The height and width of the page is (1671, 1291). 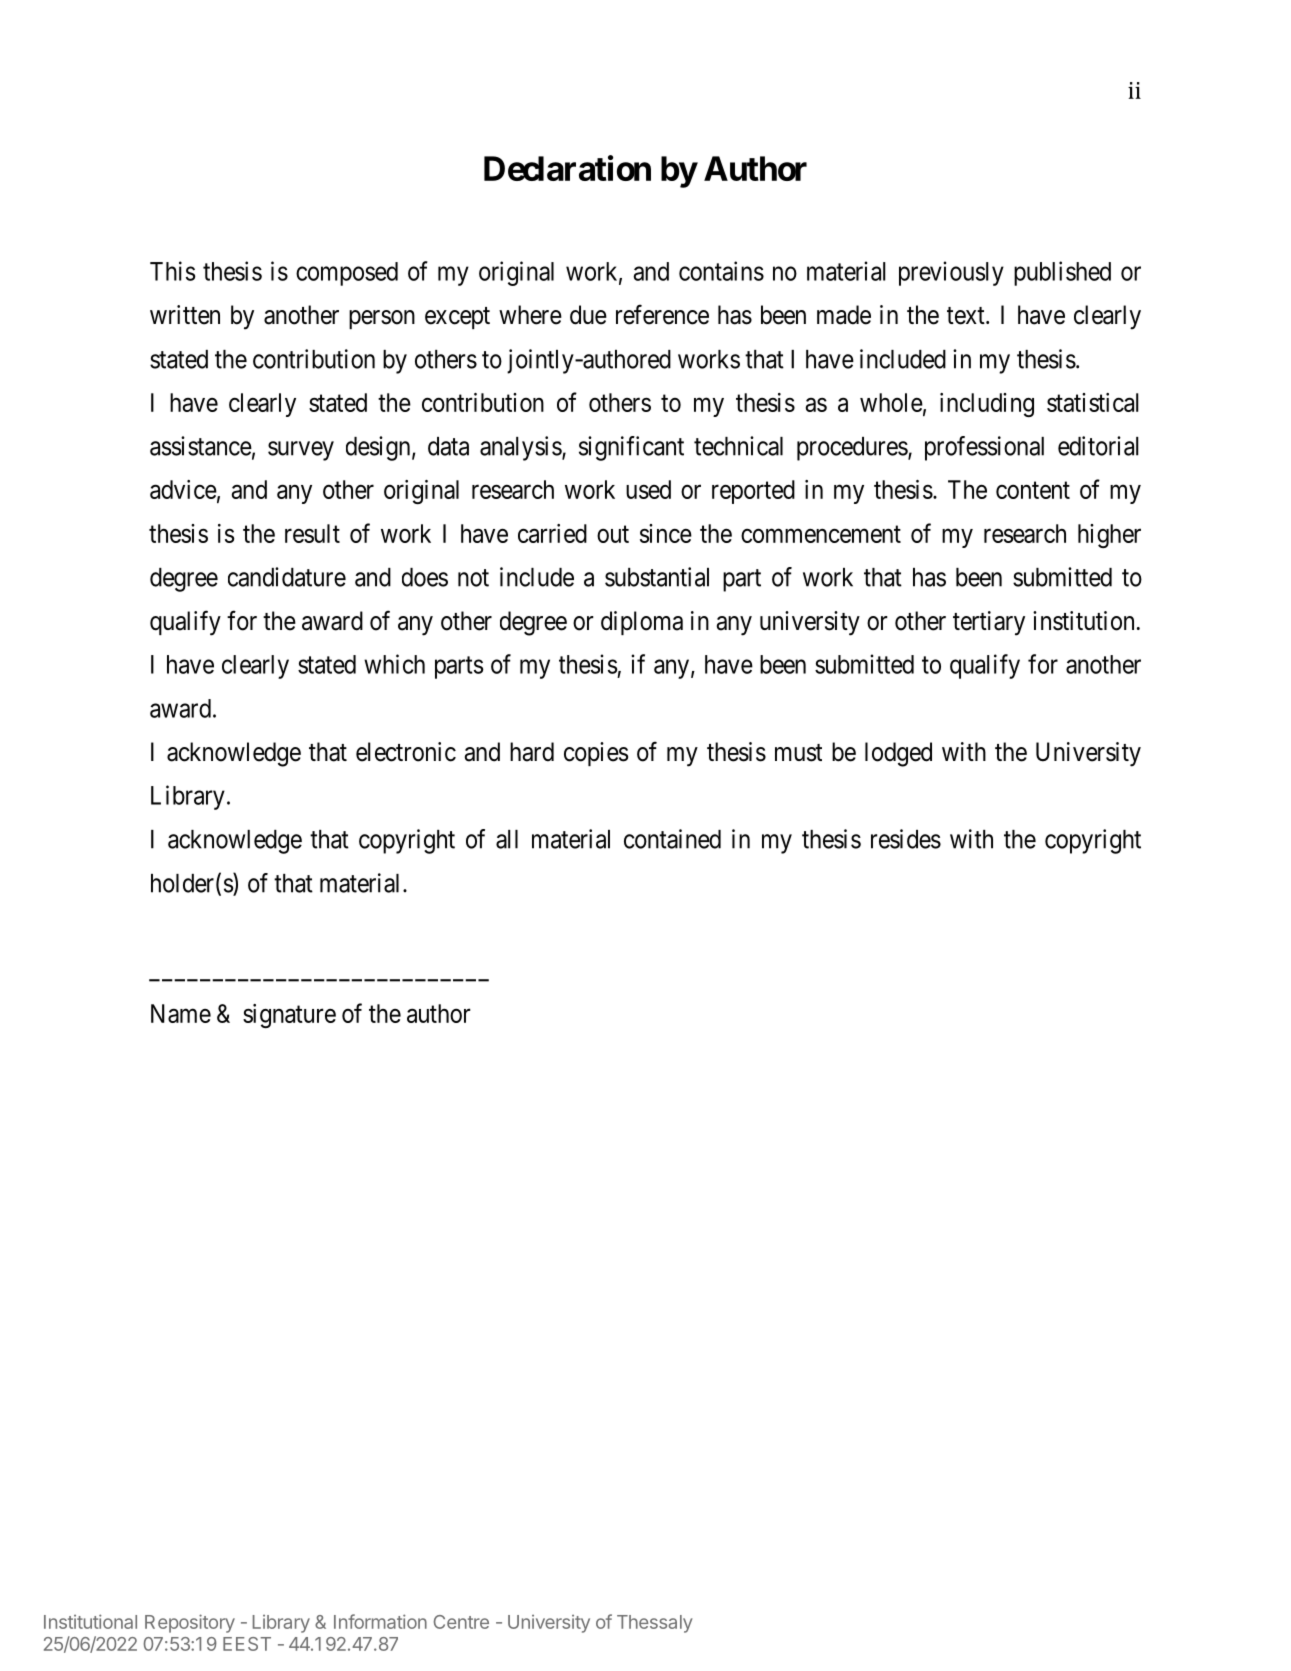 What do you see at coordinates (596, 754) in the page?
I see `copies` at bounding box center [596, 754].
